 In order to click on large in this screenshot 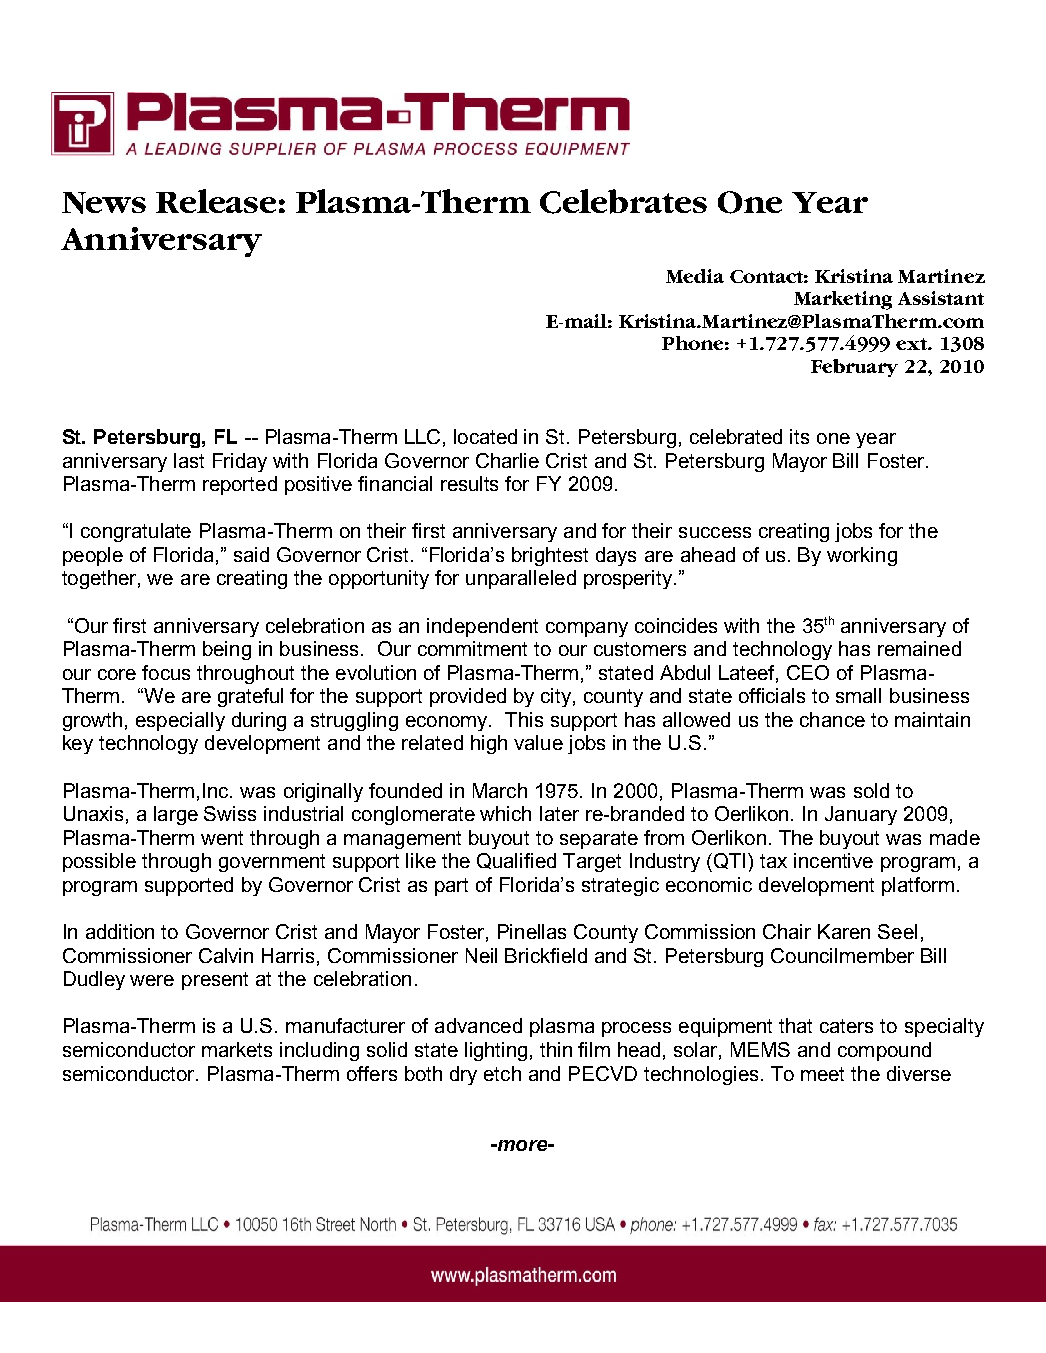, I will do `click(176, 815)`.
